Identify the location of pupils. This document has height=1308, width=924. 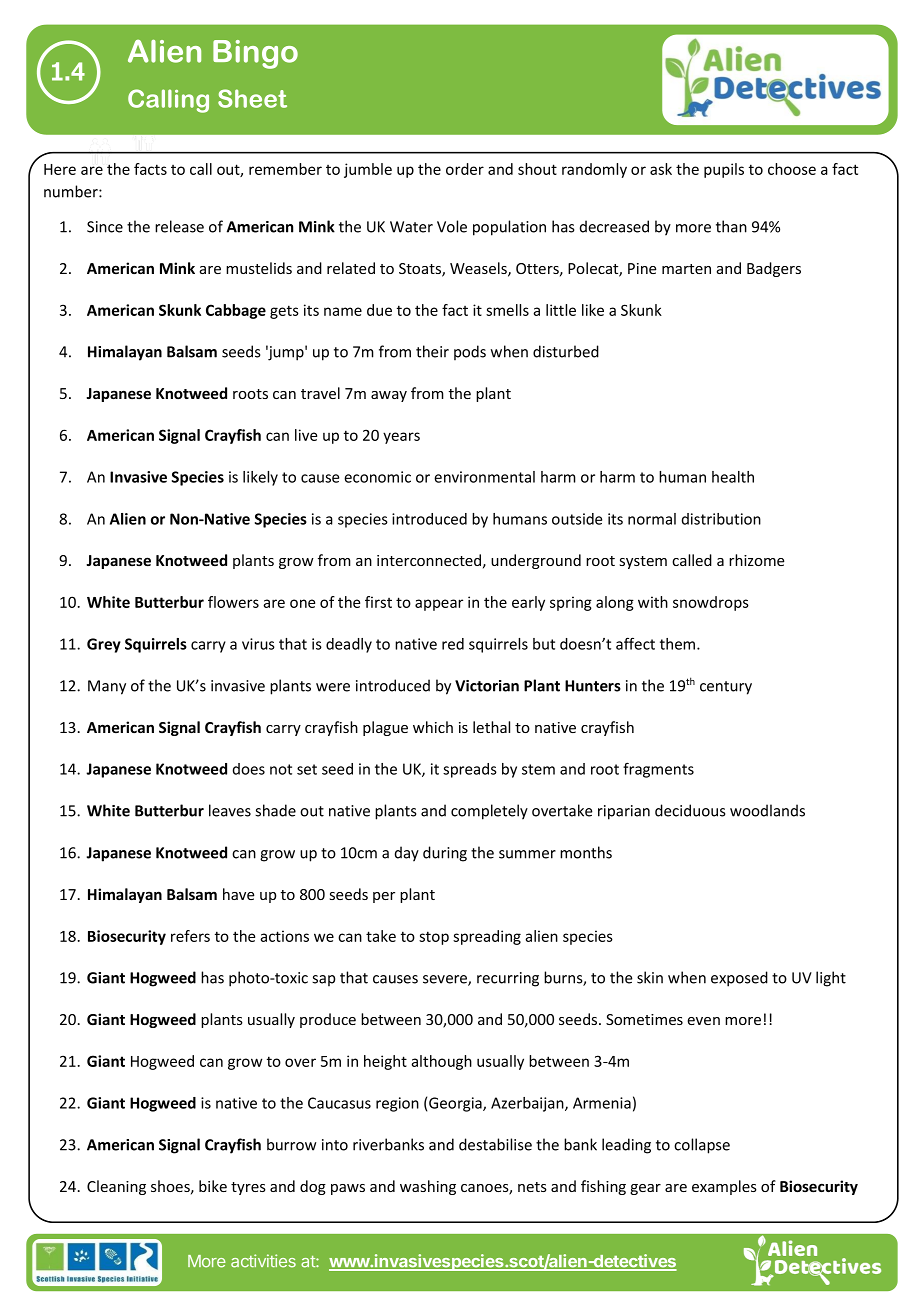
(724, 170).
